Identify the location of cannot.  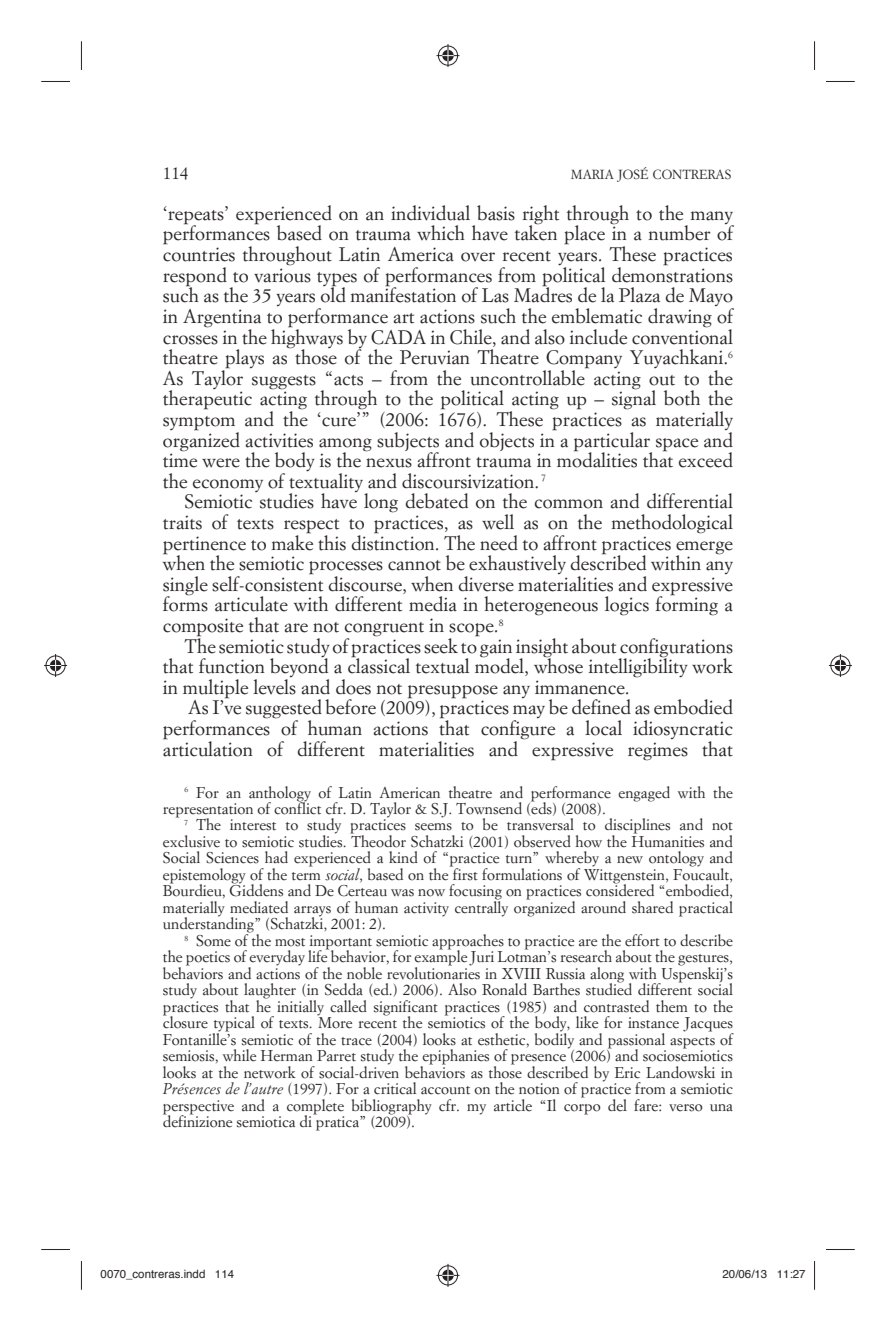
(414, 565).
